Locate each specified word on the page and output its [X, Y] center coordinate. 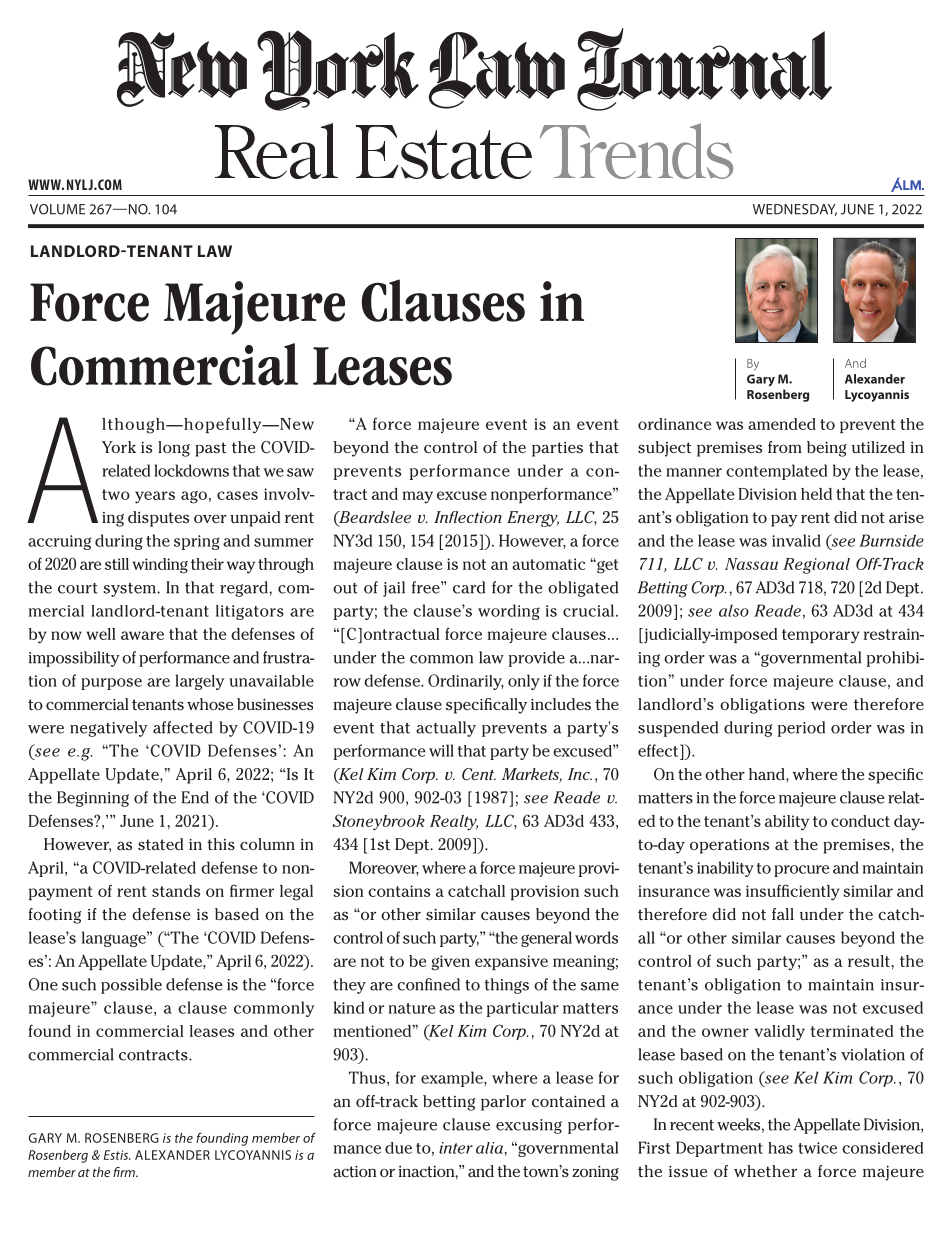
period [801, 729]
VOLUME [57, 209]
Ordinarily [466, 682]
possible [131, 986]
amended [782, 424]
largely [200, 682]
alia [490, 1148]
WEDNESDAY [795, 210]
